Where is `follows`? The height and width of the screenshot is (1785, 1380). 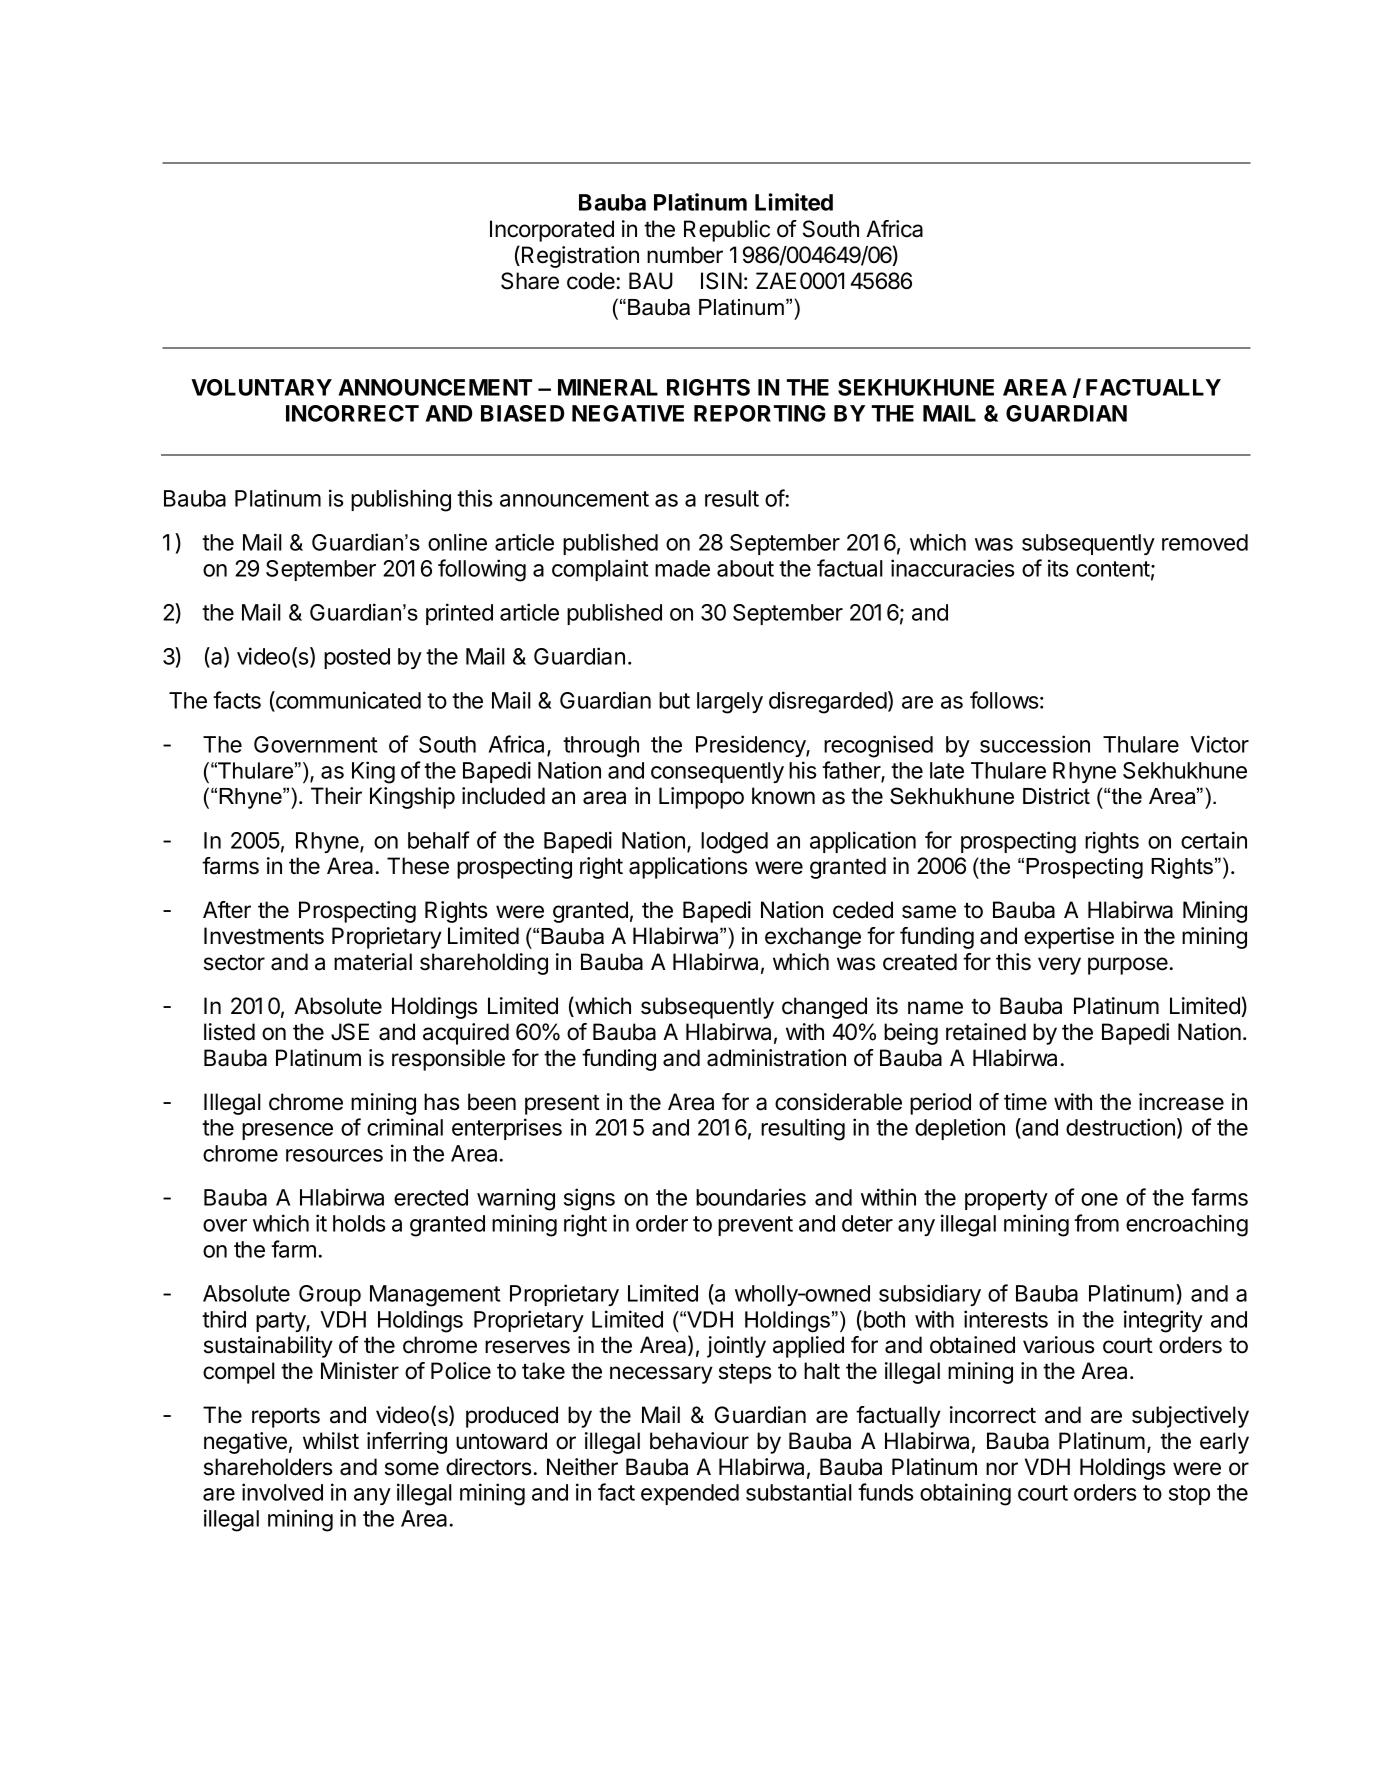 follows is located at coordinates (1004, 700).
